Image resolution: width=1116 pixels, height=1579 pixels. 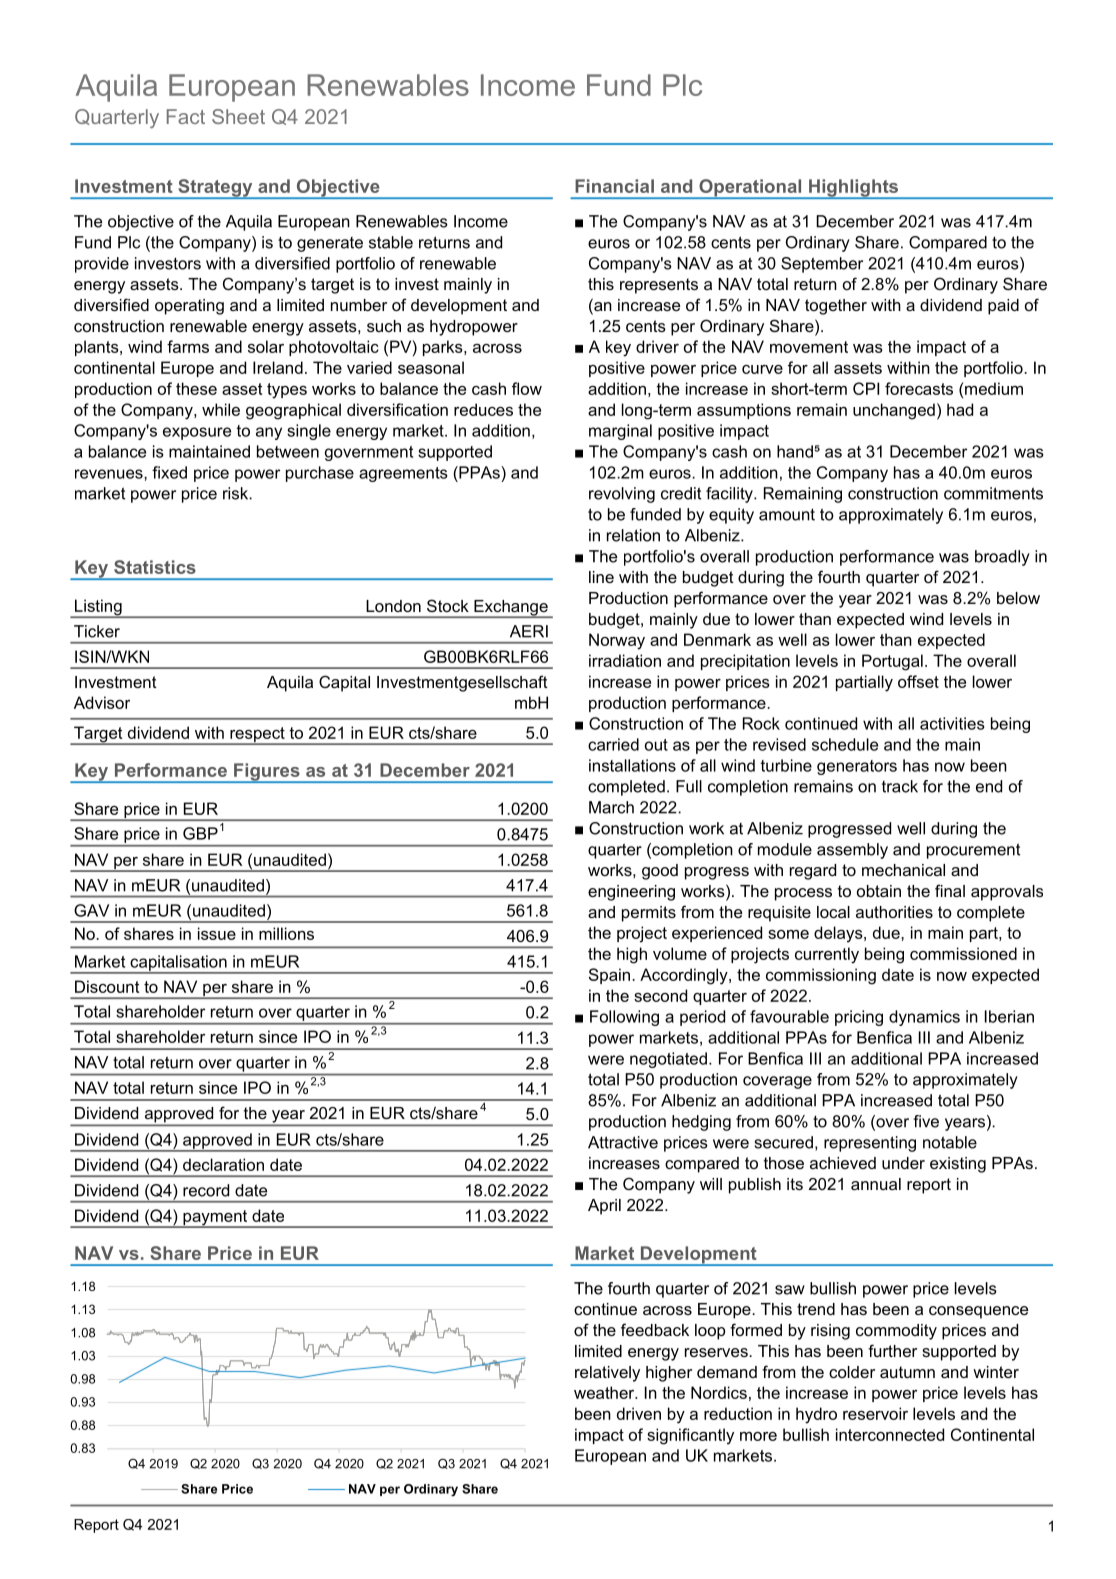 I want to click on Financial, so click(x=614, y=186).
